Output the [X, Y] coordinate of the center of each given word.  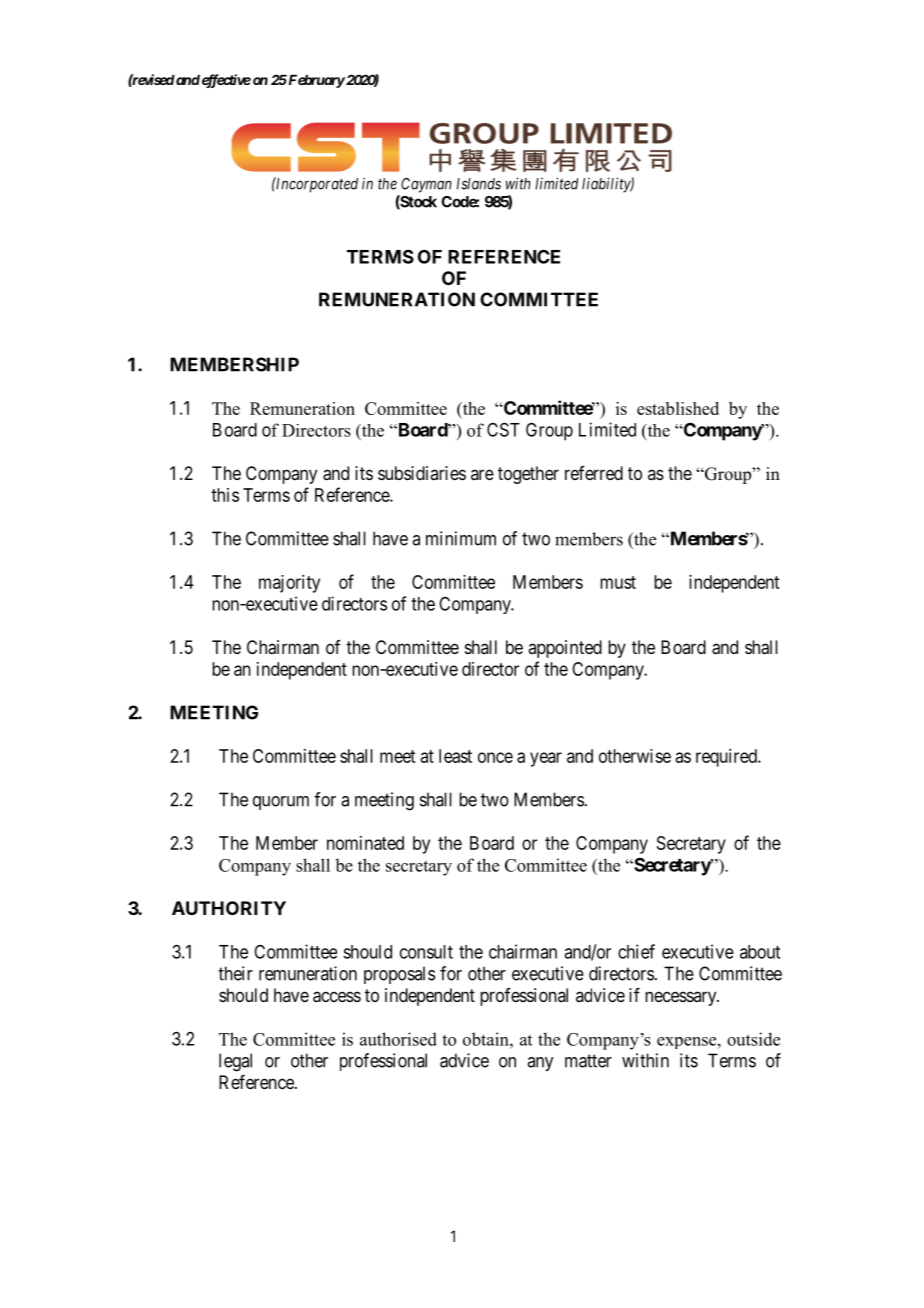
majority [289, 584]
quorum [281, 803]
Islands [479, 184]
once [495, 757]
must [618, 582]
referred [594, 473]
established [678, 408]
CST [503, 429]
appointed [565, 649]
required [727, 758]
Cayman [426, 185]
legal [235, 1062]
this [225, 495]
